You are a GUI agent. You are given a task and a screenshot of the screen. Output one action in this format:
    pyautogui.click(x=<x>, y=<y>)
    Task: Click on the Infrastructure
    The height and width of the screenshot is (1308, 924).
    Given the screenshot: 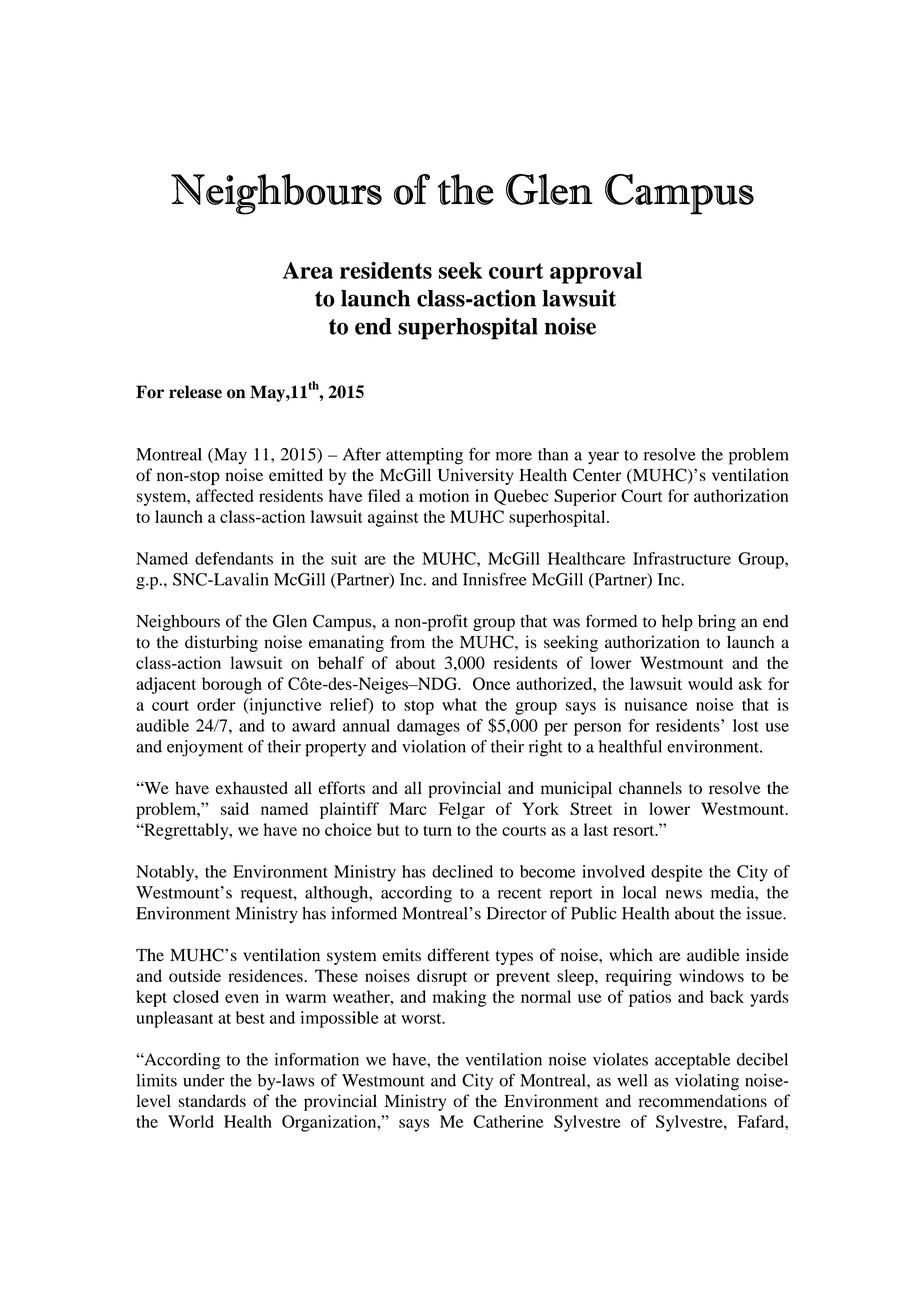 What is the action you would take?
    pyautogui.click(x=682, y=558)
